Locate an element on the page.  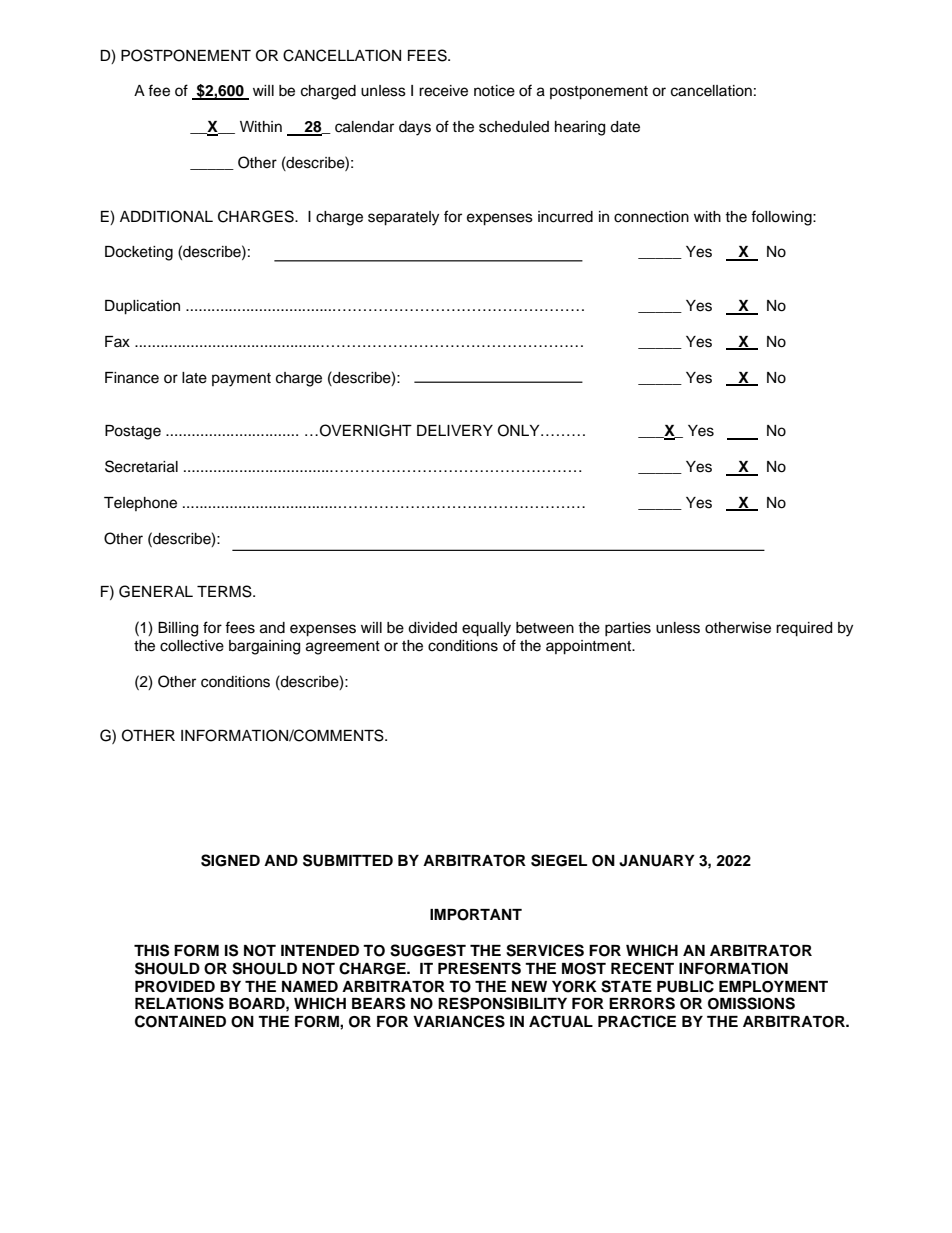
required is located at coordinates (804, 629).
